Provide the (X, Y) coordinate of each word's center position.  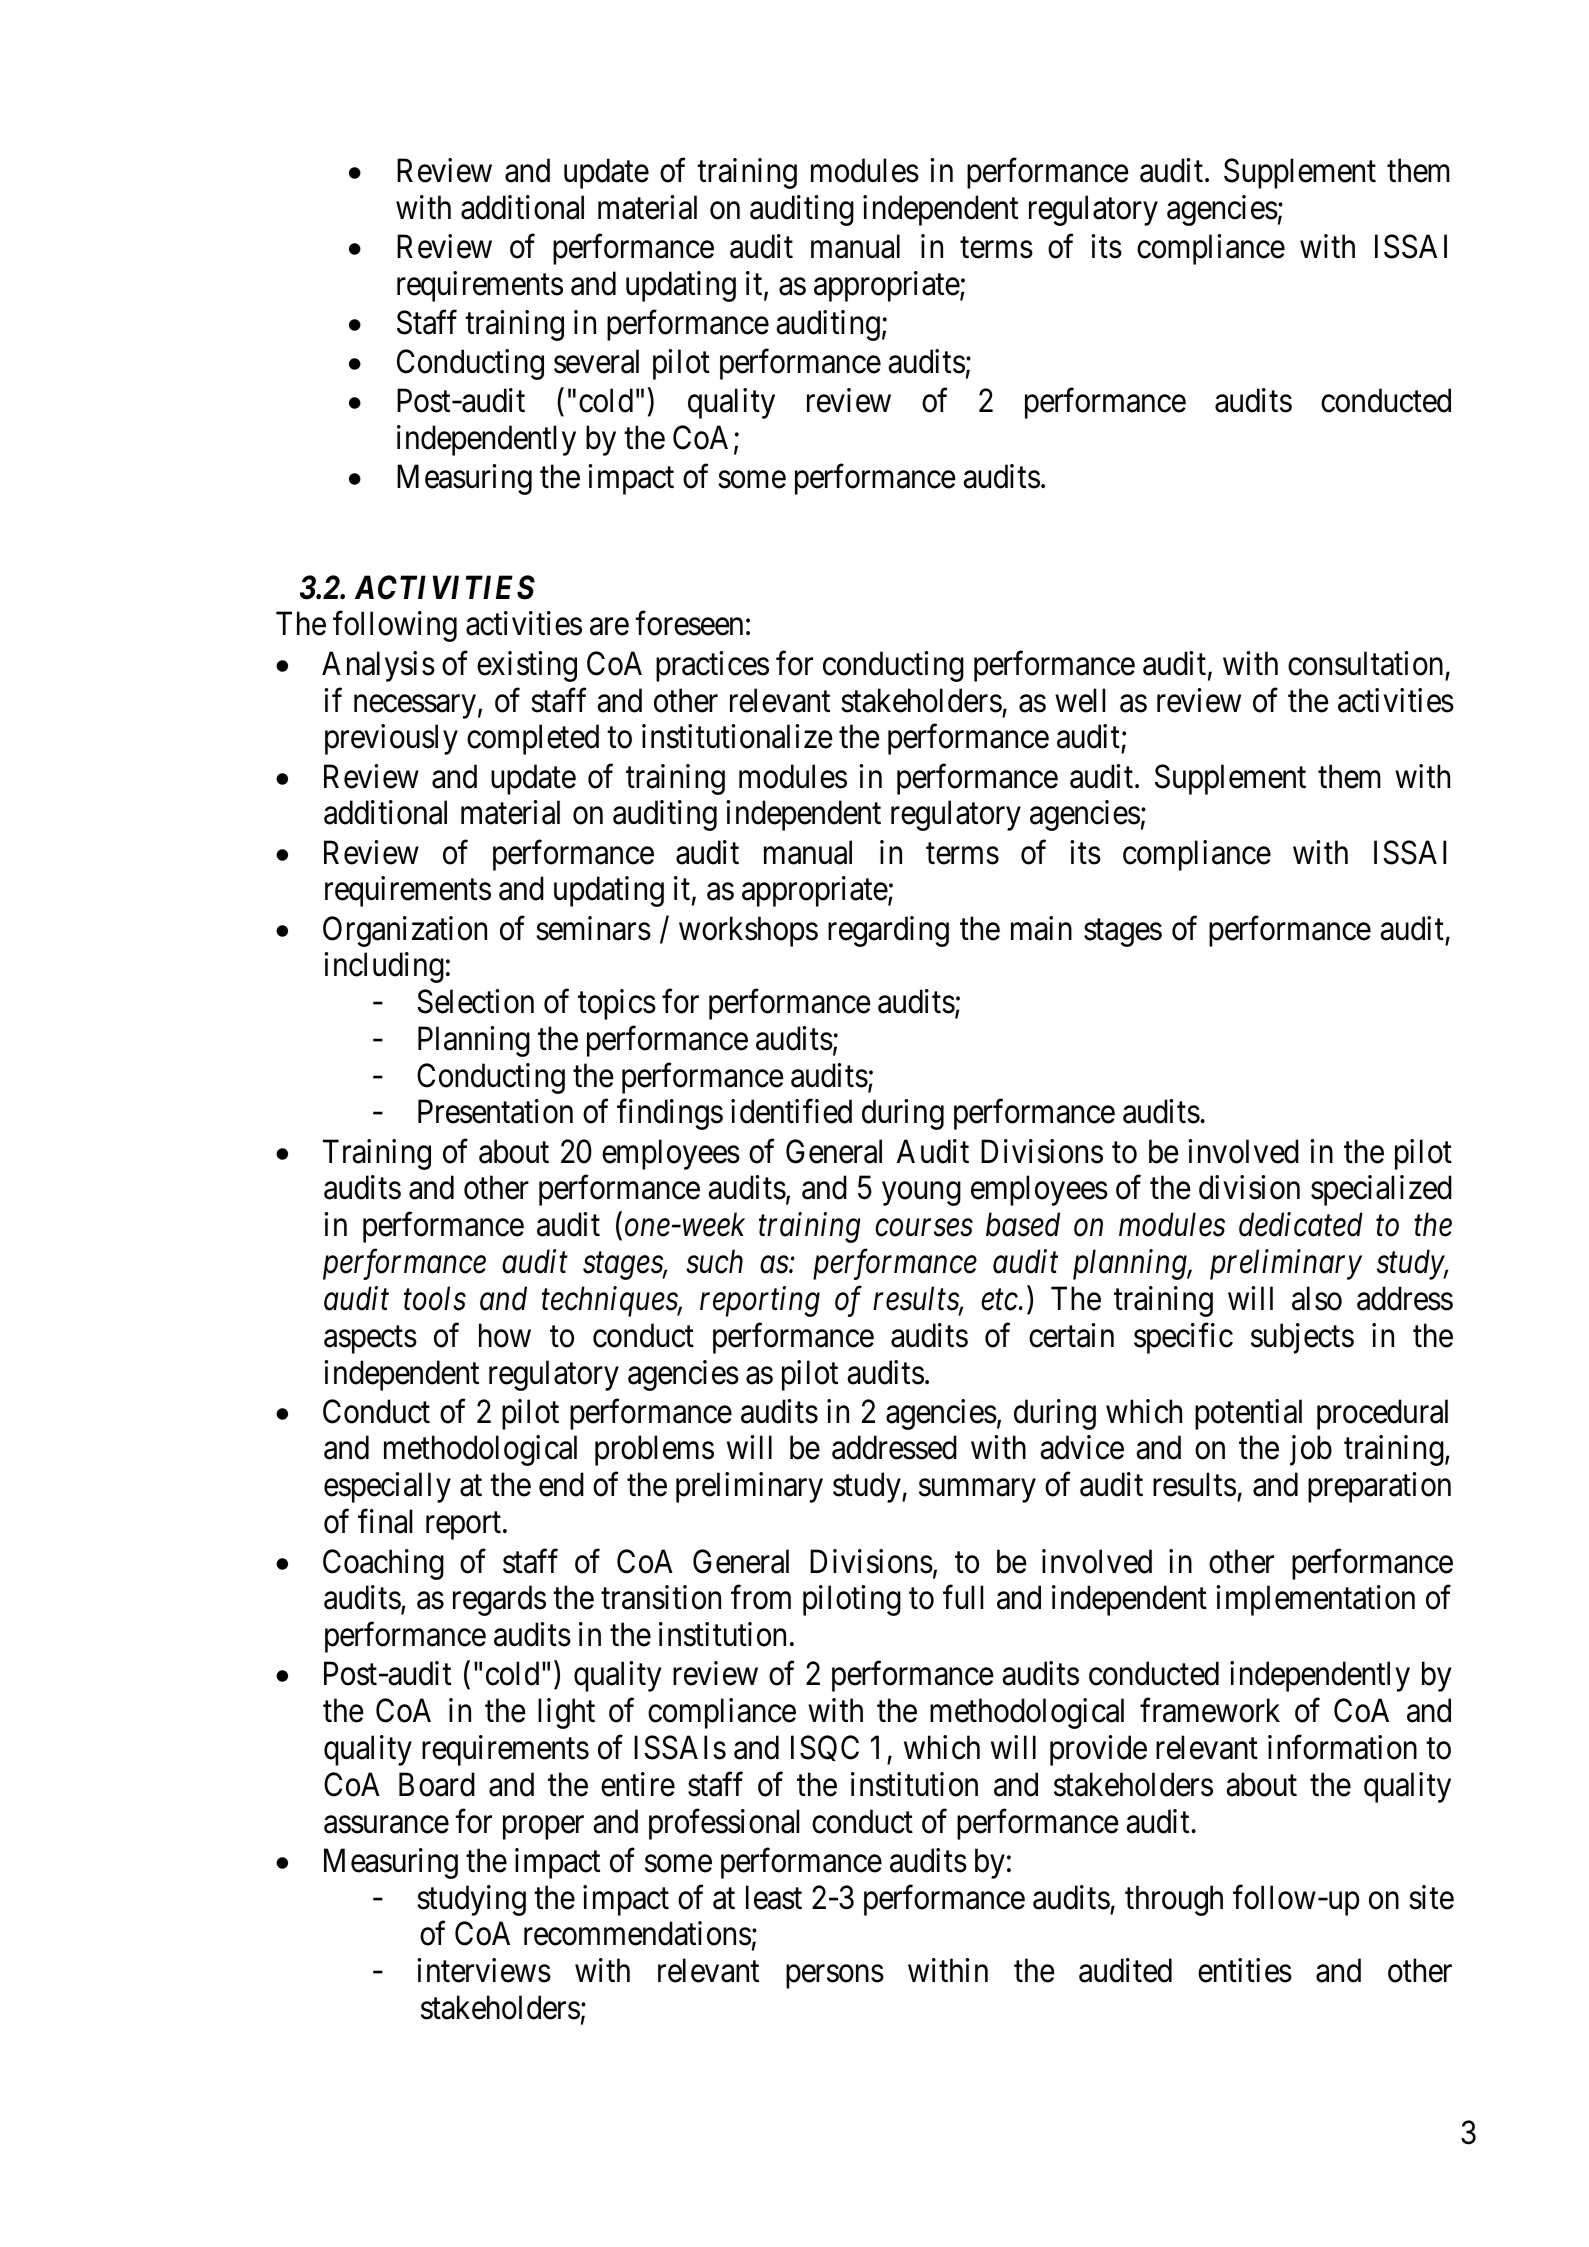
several (596, 361)
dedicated (1301, 1224)
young (921, 1194)
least (774, 1897)
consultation (1365, 663)
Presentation (495, 1112)
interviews (484, 1970)
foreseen (689, 623)
